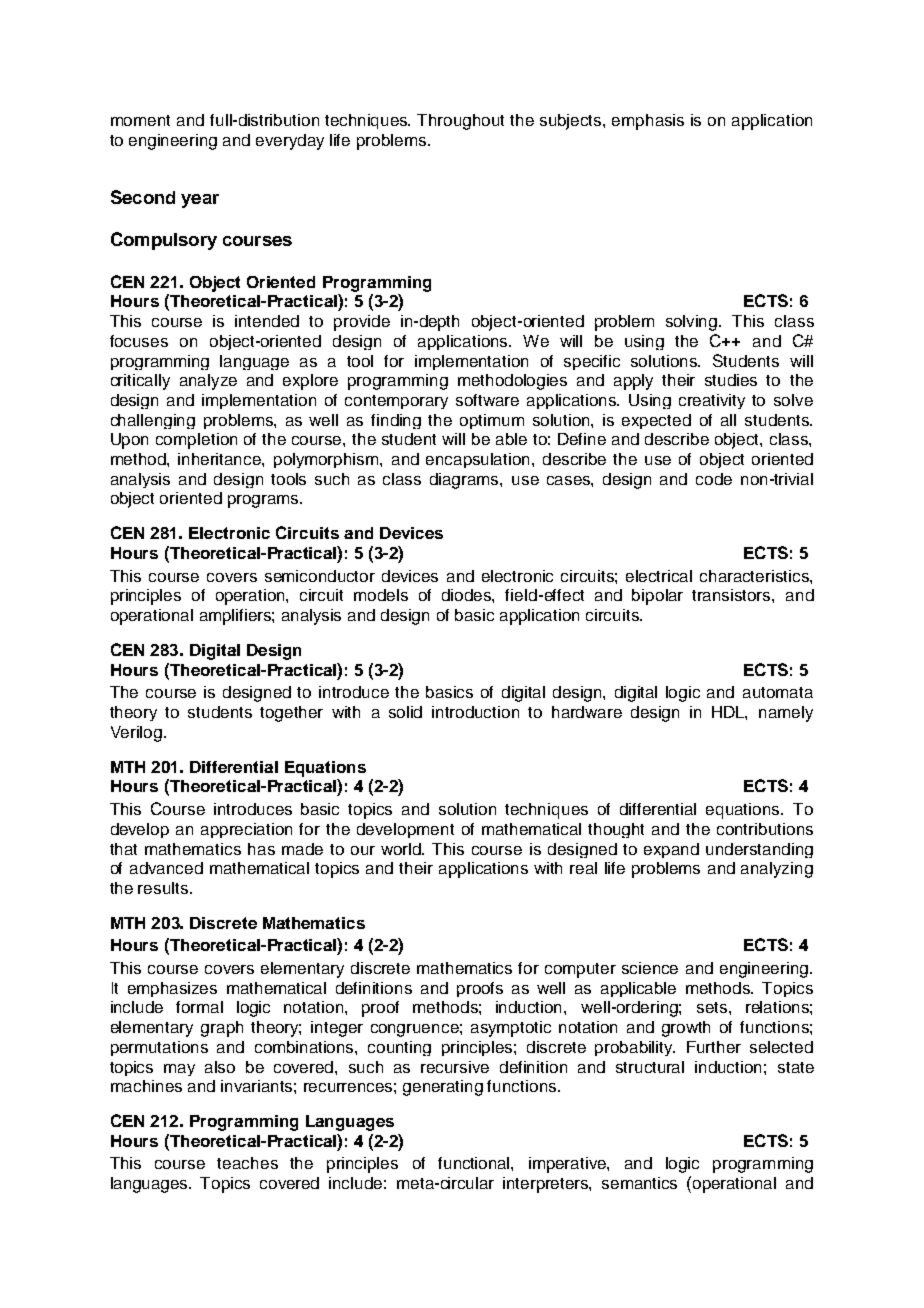 This image has height=1308, width=924. What do you see at coordinates (200, 201) in the image?
I see `year` at bounding box center [200, 201].
